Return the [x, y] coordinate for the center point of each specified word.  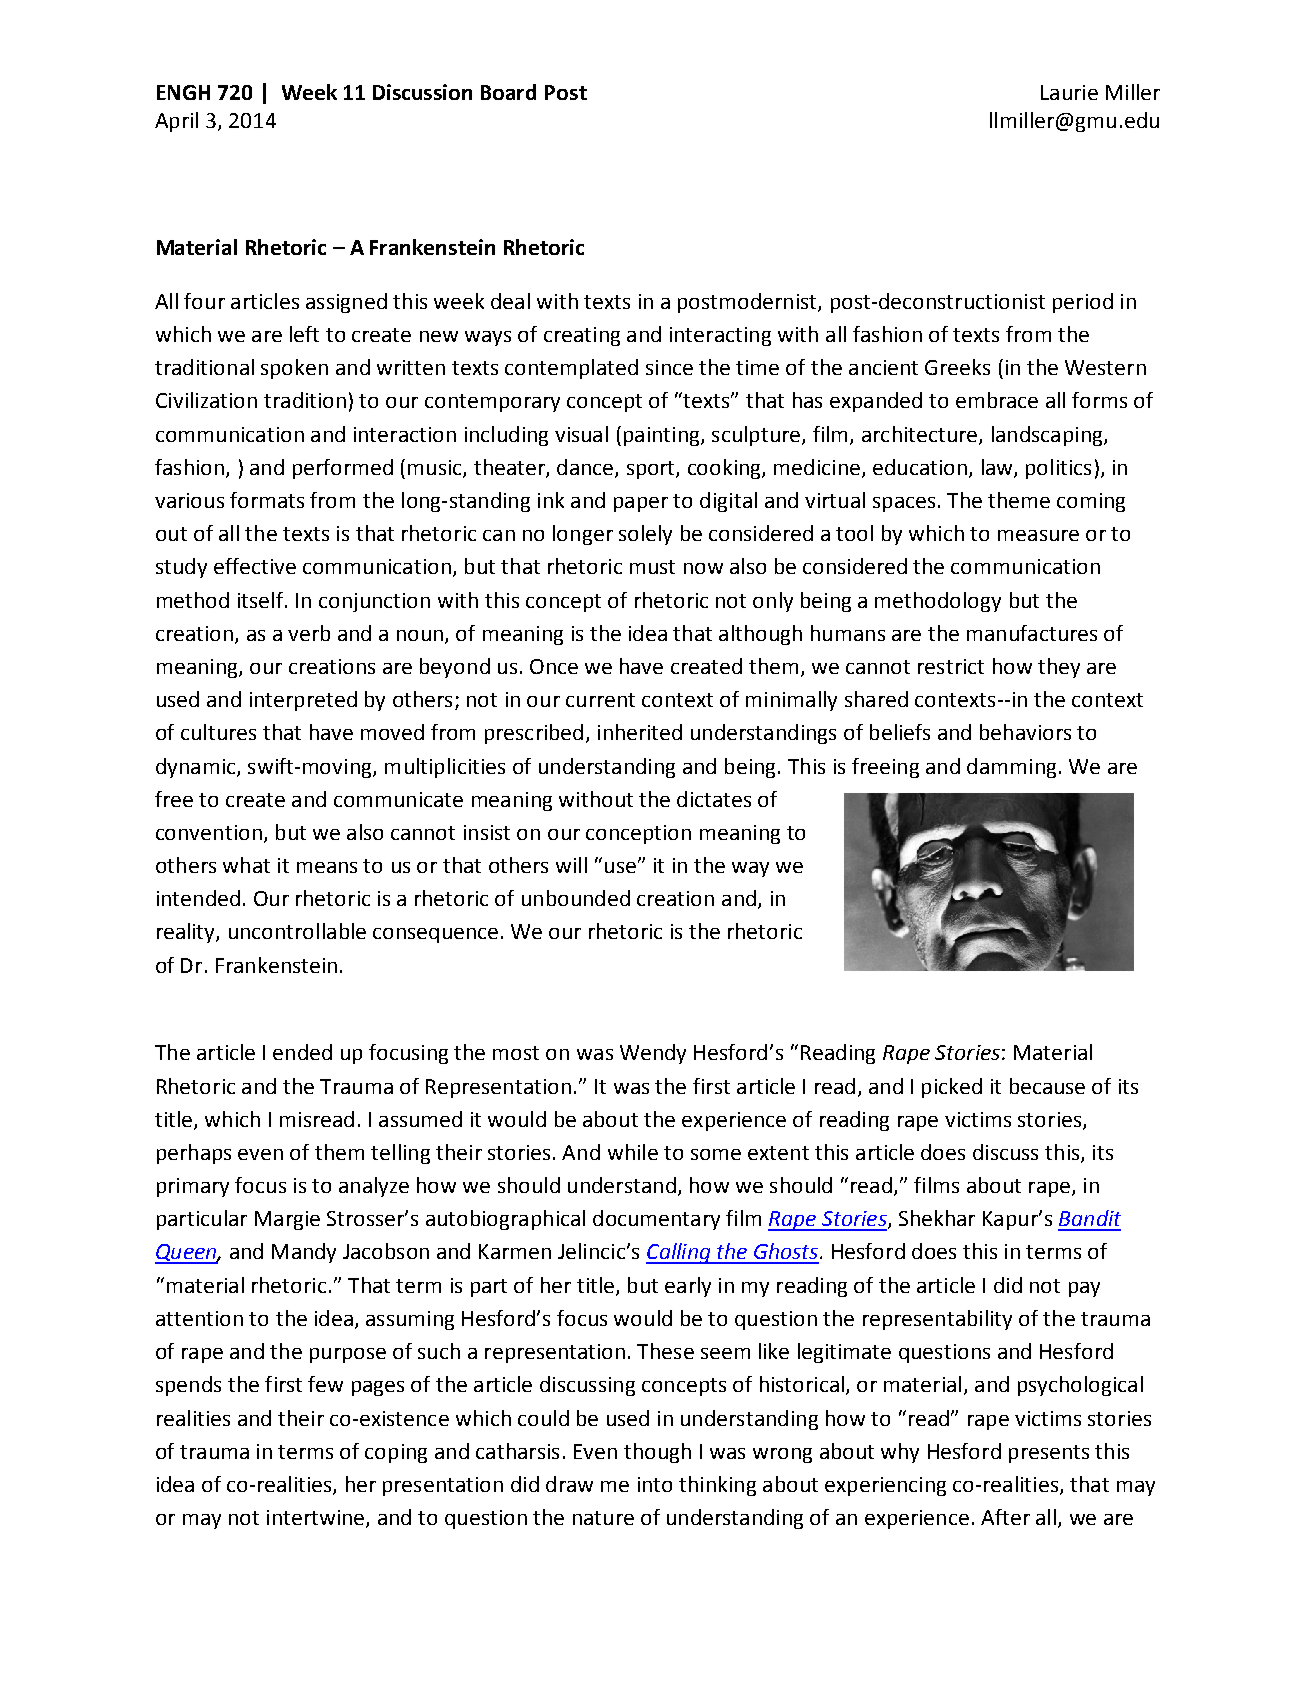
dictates [714, 799]
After [1005, 1517]
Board [508, 92]
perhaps [194, 1154]
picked [952, 1088]
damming [1011, 768]
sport [652, 470]
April [176, 122]
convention [209, 832]
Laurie [1069, 92]
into [655, 1484]
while [633, 1152]
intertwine [317, 1519]
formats [267, 500]
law [998, 468]
